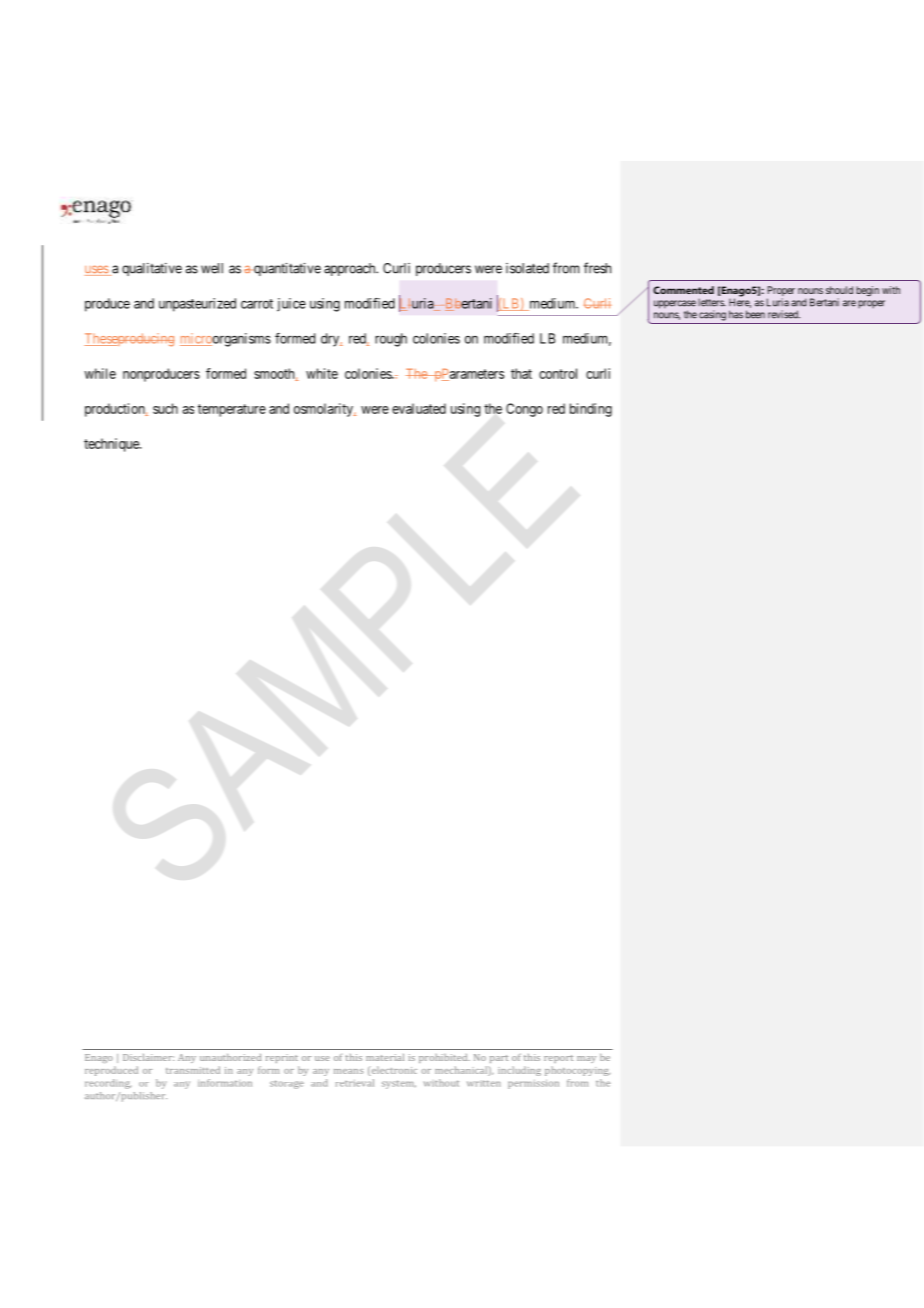 The image size is (924, 1308). Describe the element at coordinates (578, 1071) in the screenshot. I see `photocopying` at that location.
